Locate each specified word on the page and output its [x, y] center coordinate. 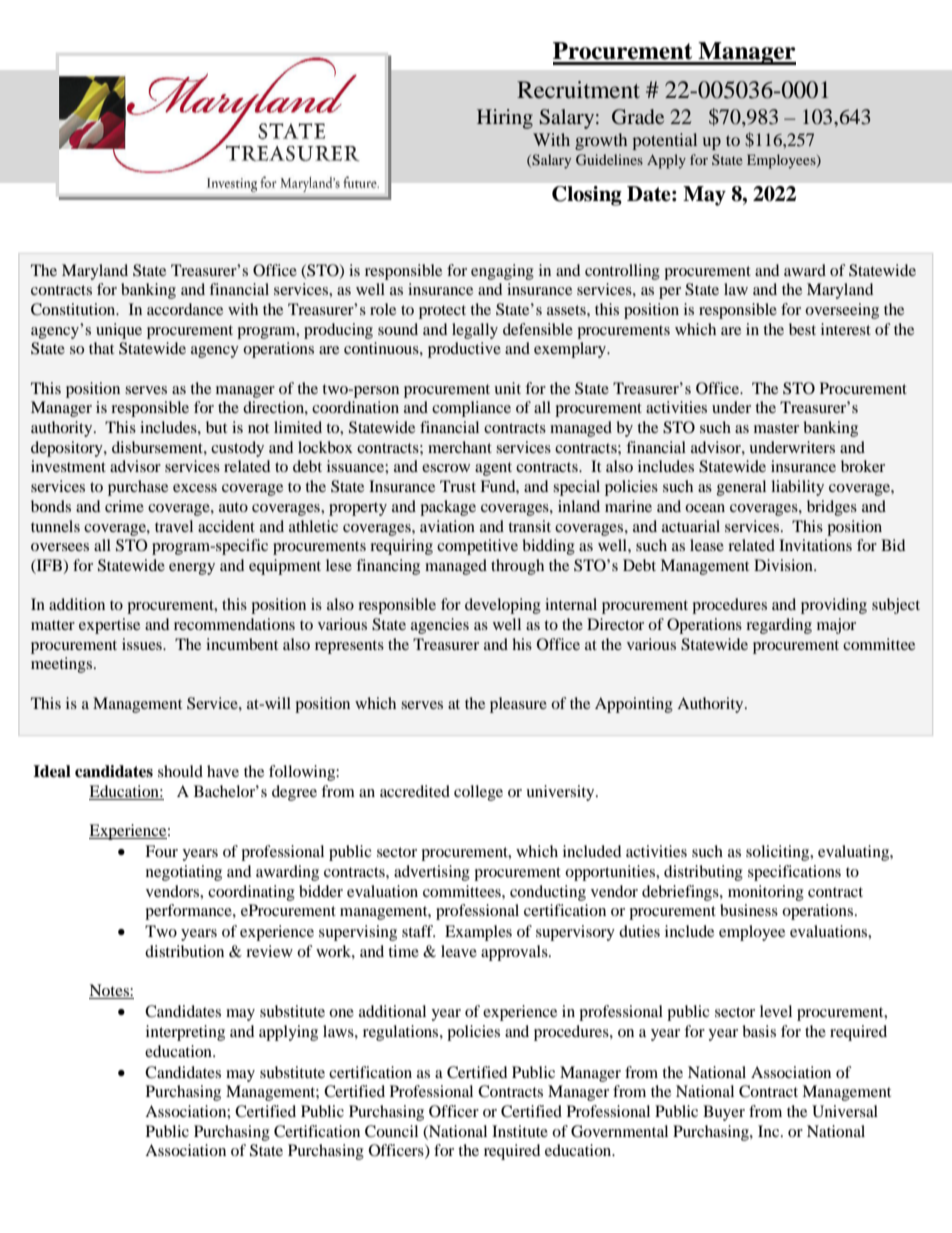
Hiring [505, 119]
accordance [185, 309]
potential [664, 141]
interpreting [185, 1033]
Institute [520, 1131]
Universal [845, 1111]
